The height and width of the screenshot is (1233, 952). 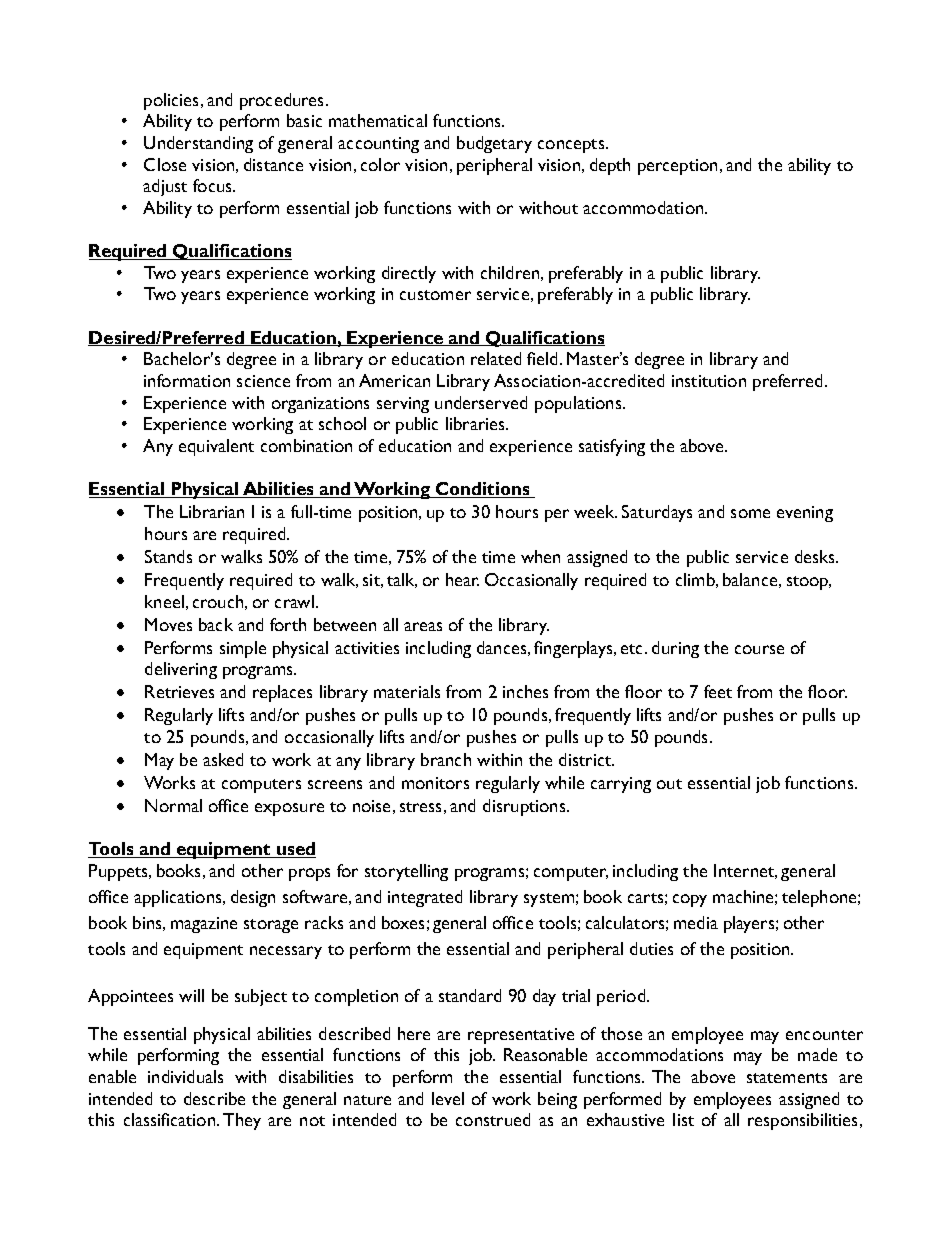 What do you see at coordinates (185, 1076) in the screenshot?
I see `individuals` at bounding box center [185, 1076].
